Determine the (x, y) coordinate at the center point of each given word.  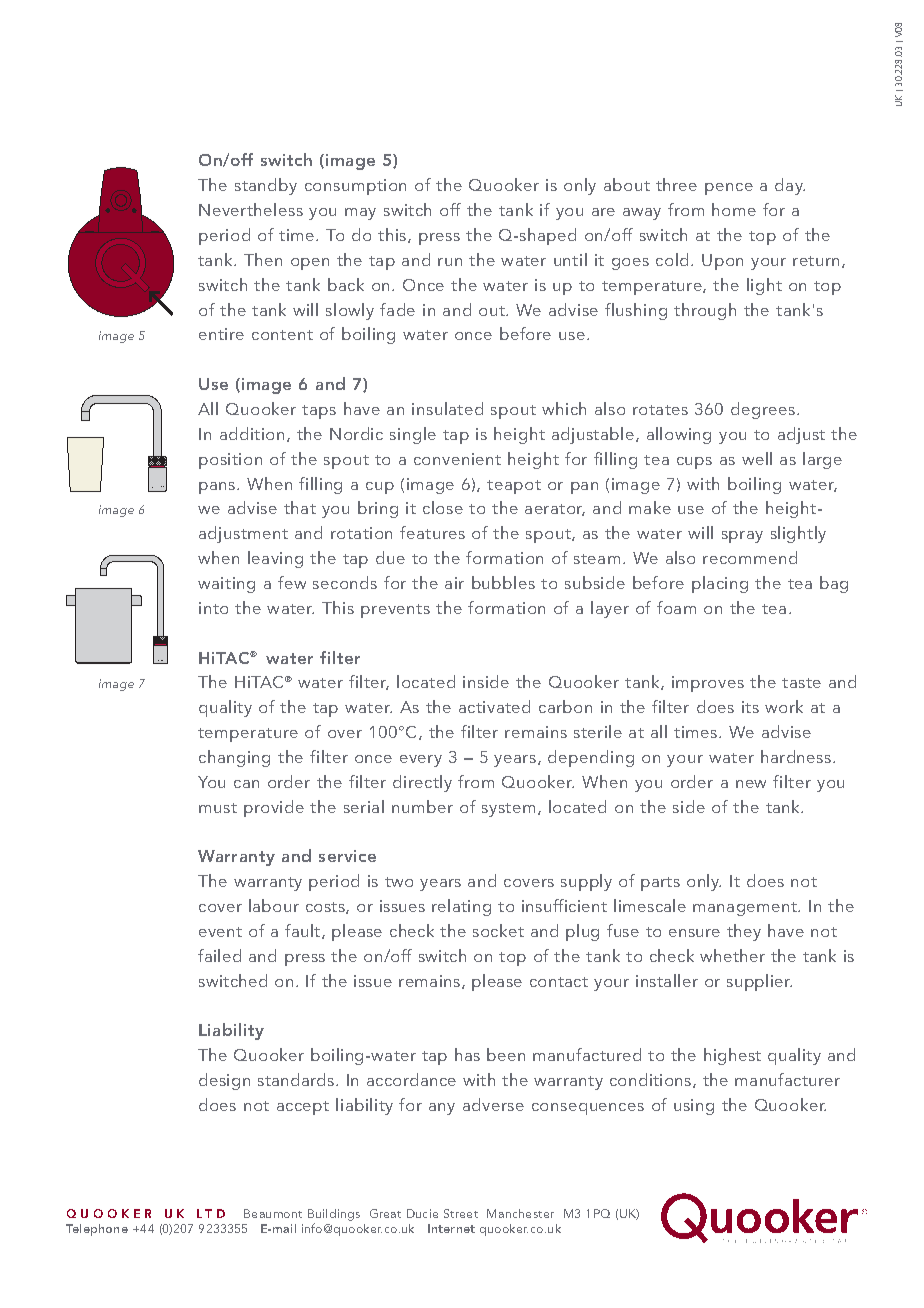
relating (461, 907)
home (734, 209)
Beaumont (273, 1213)
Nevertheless (251, 209)
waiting (226, 585)
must (218, 808)
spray (742, 537)
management (746, 909)
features (432, 532)
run (450, 262)
